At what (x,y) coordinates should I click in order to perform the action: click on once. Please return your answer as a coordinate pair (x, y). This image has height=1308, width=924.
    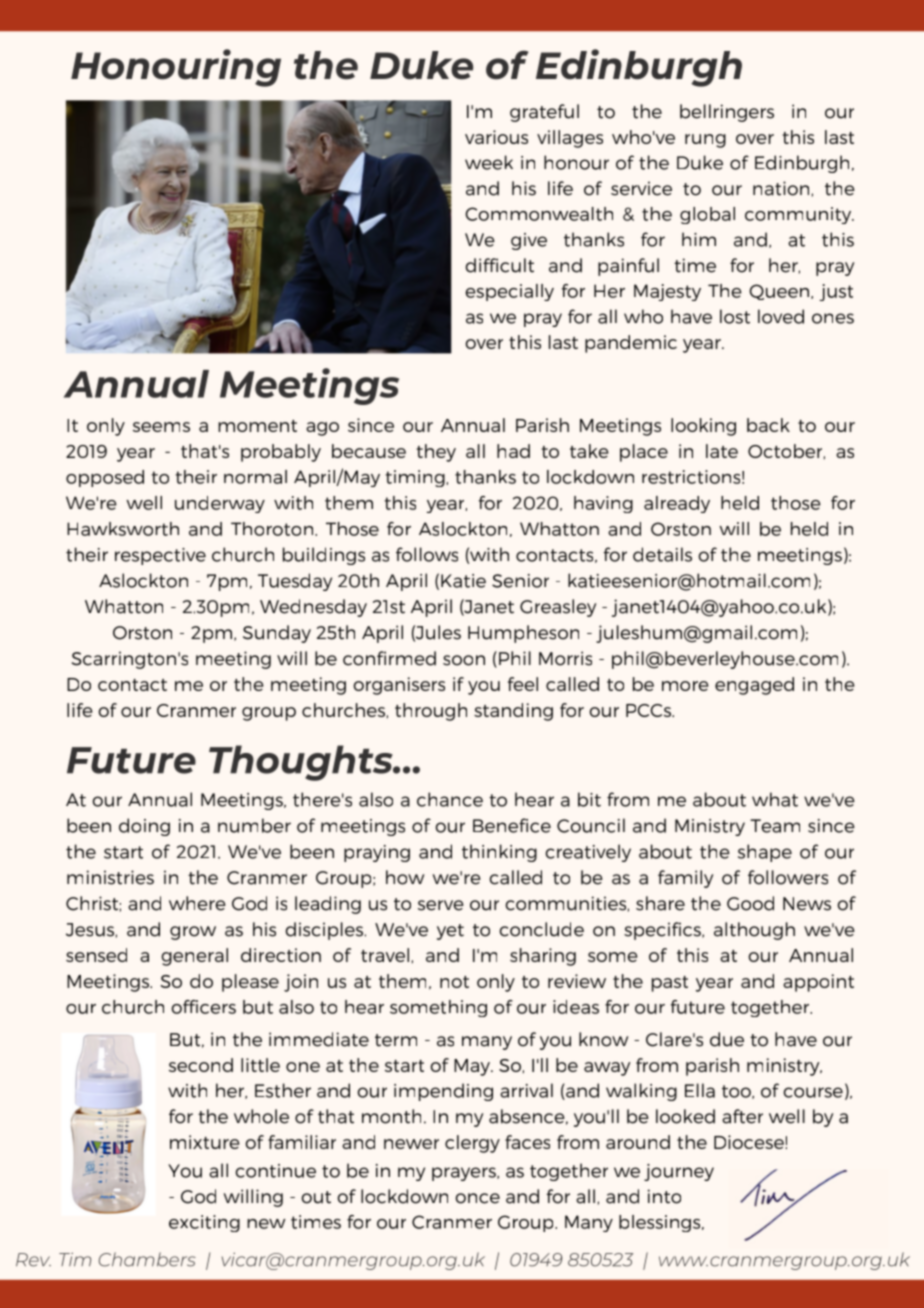
    Looking at the image, I should click on (477, 1198).
